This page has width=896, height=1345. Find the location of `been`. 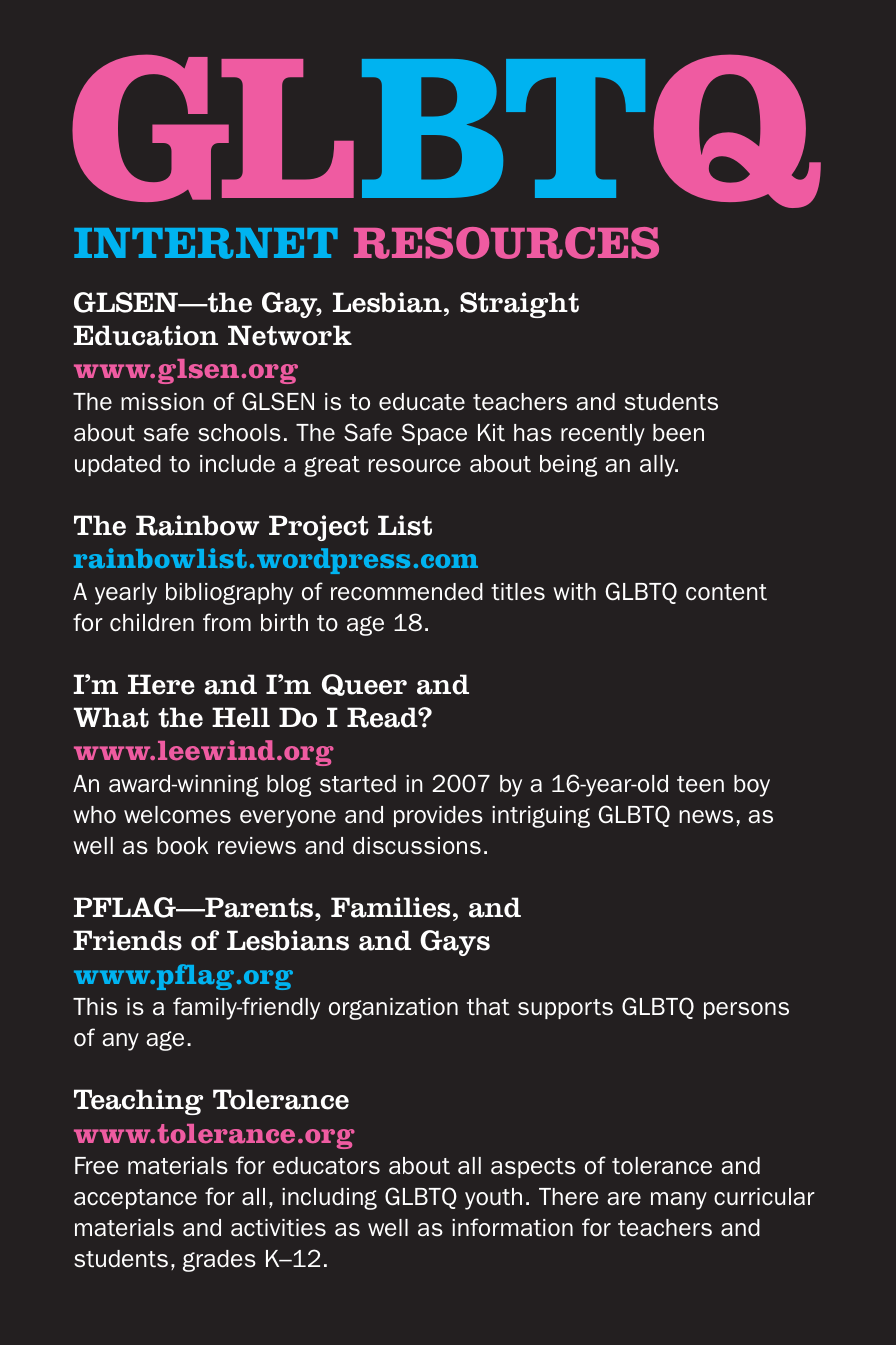

been is located at coordinates (678, 433).
